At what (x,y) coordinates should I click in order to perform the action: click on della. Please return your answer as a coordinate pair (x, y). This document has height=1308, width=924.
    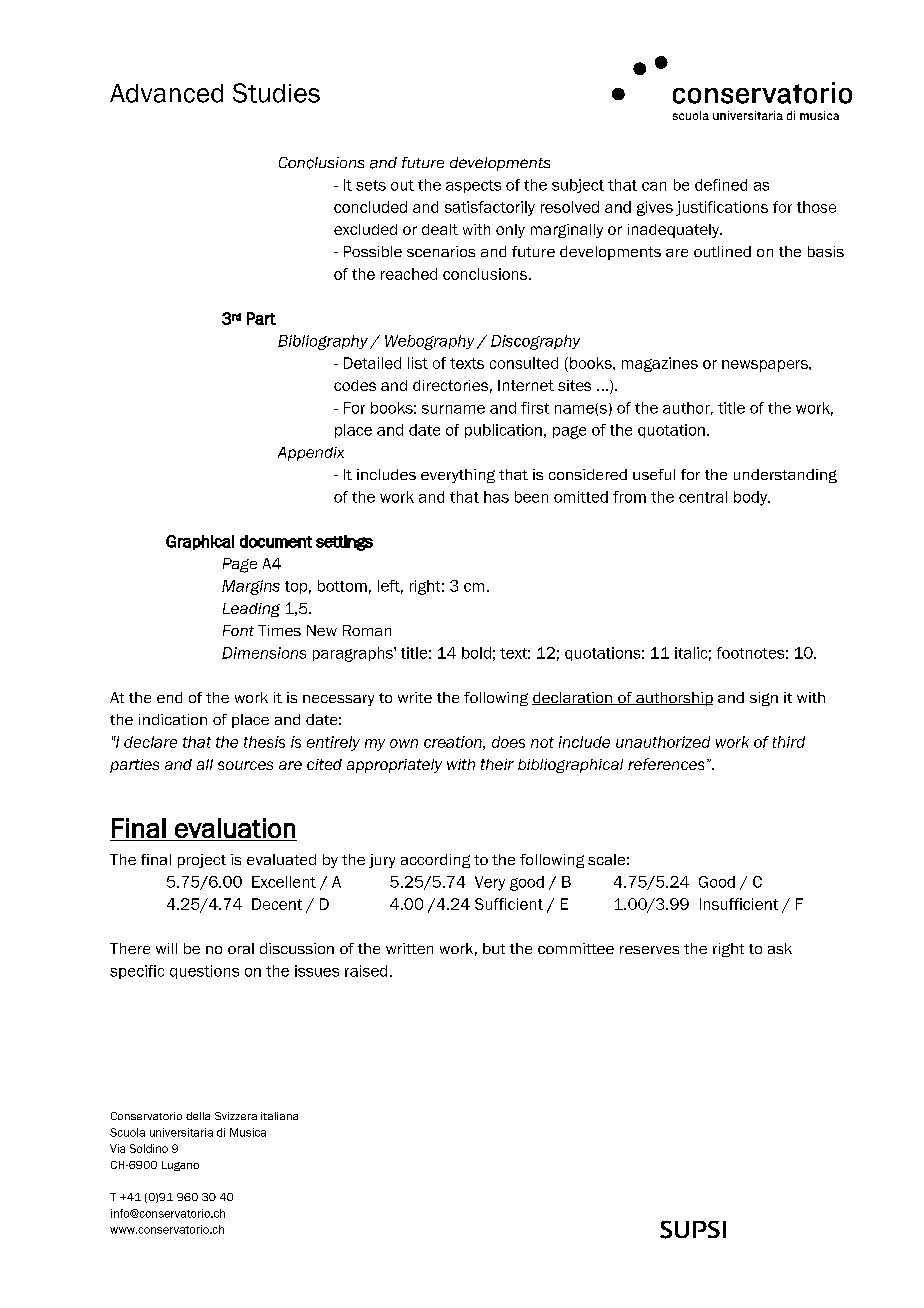
    Looking at the image, I should click on (198, 1116).
